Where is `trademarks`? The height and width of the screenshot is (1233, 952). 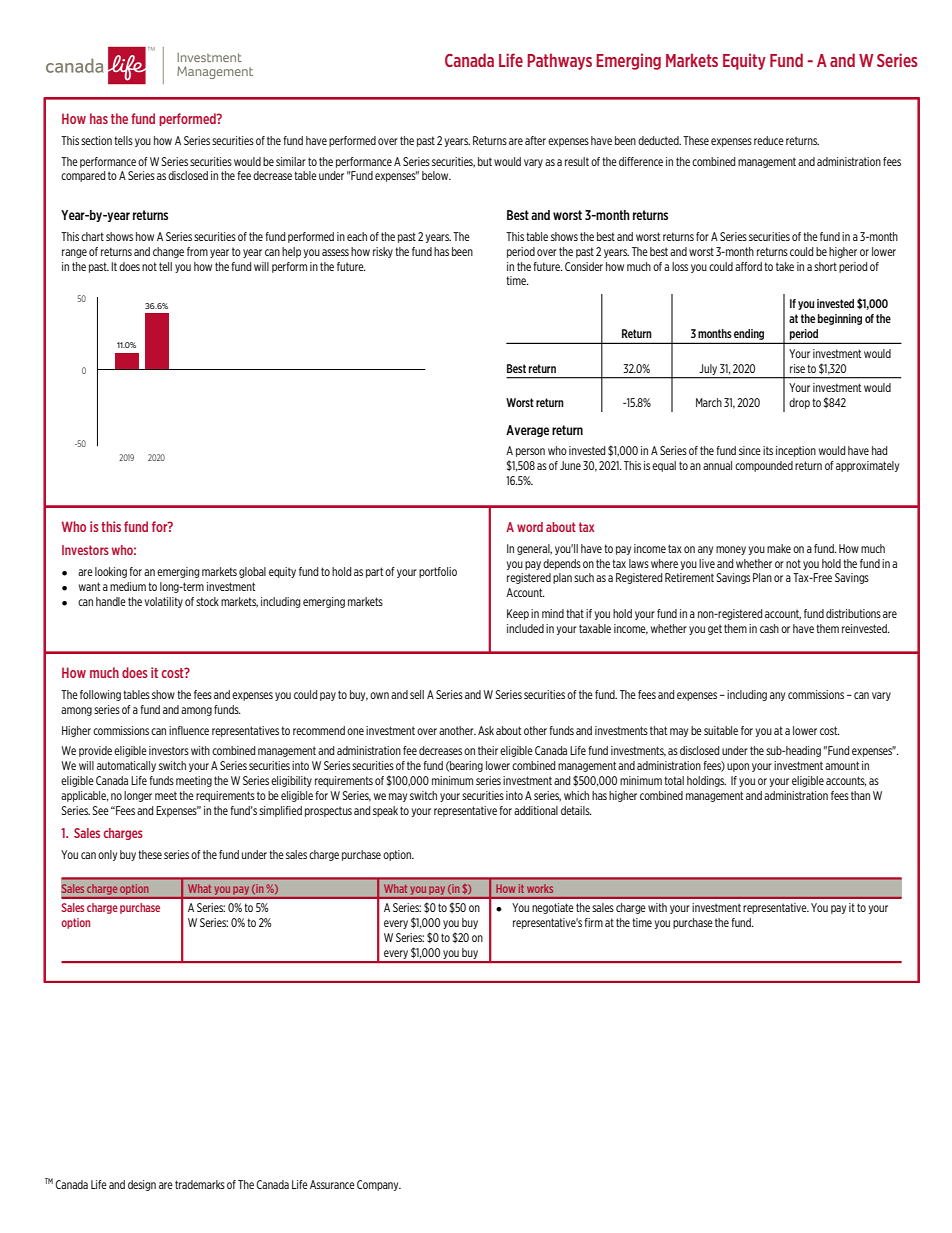
trademarks is located at coordinates (200, 1184).
